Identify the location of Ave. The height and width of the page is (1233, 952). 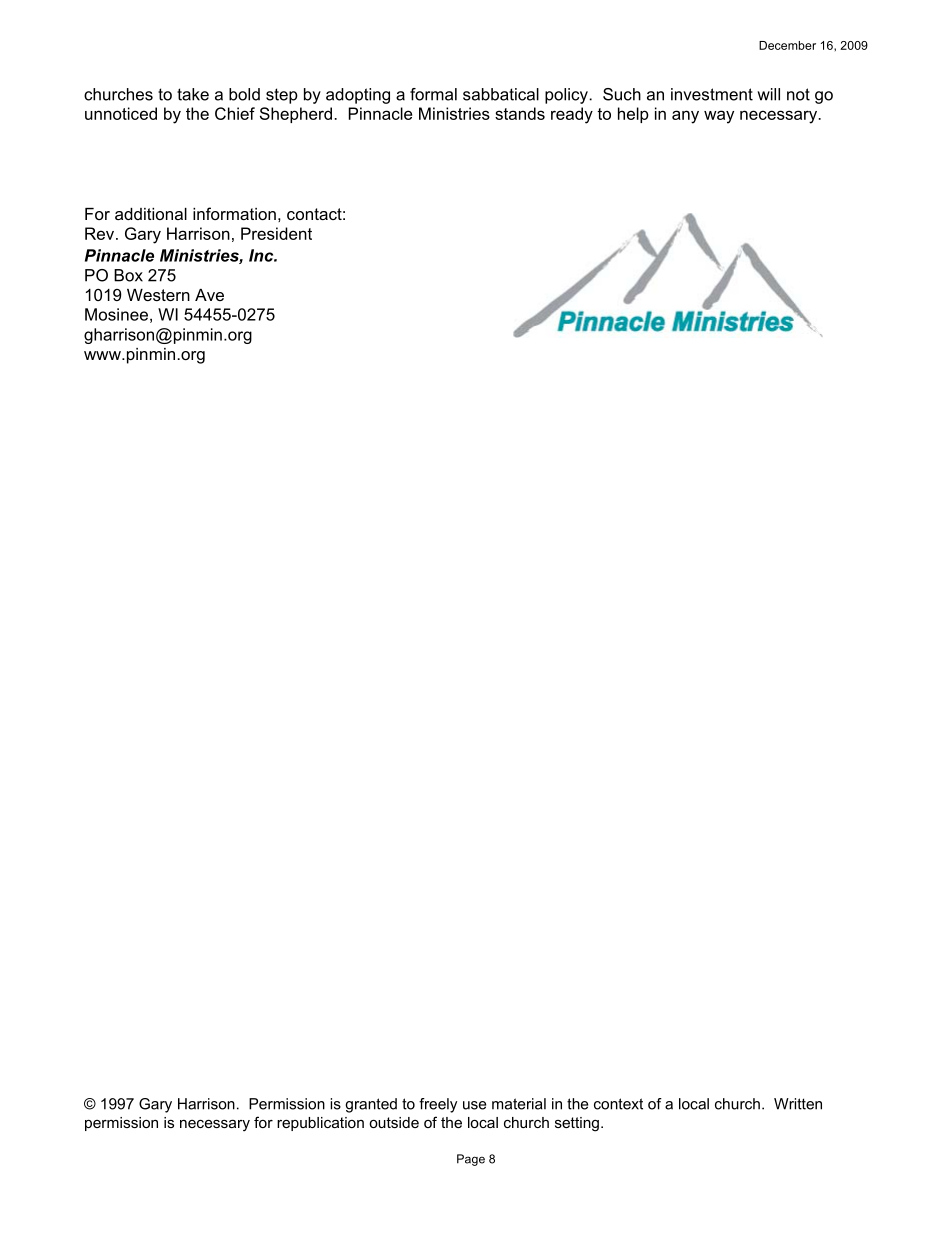
(209, 295).
